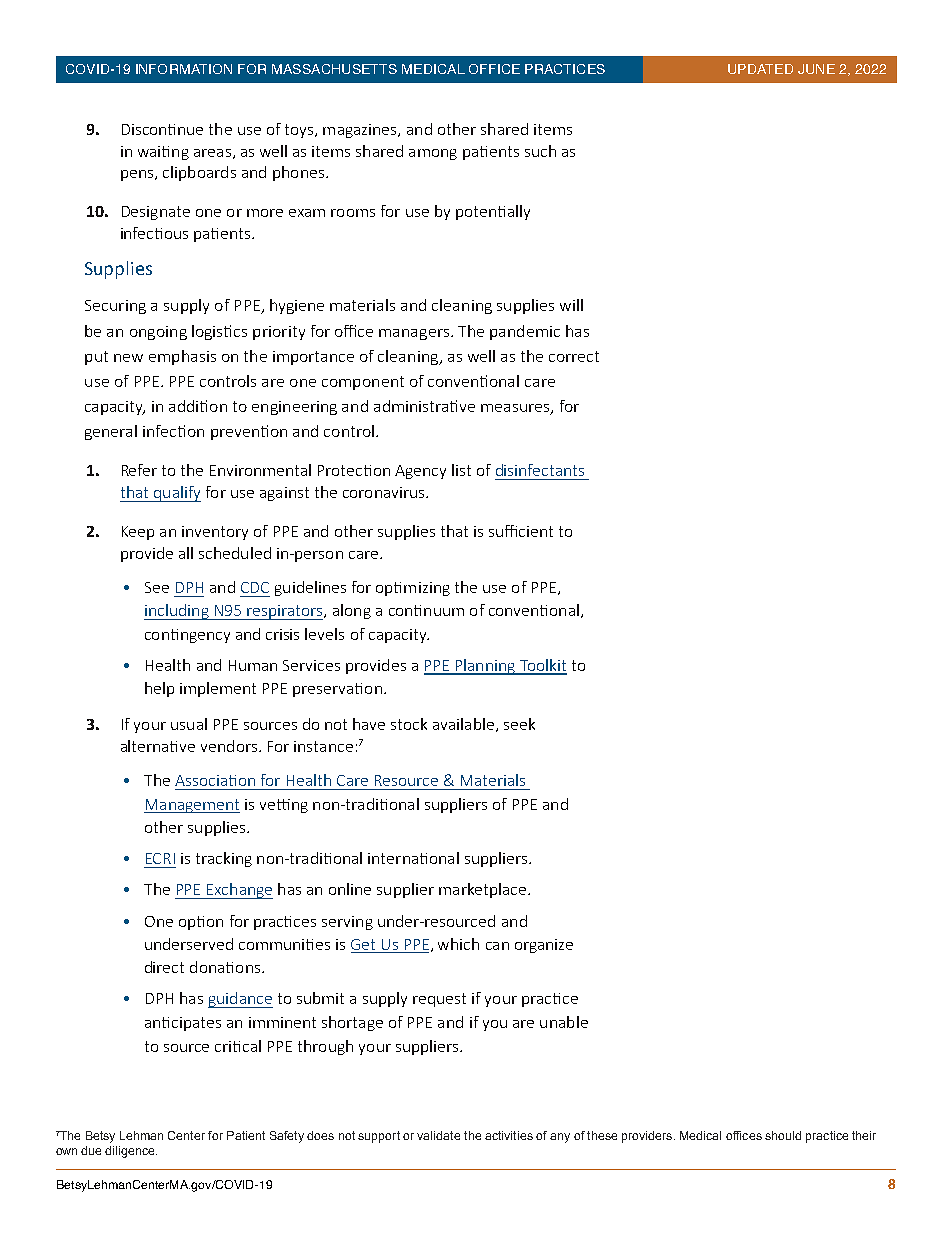  I want to click on Discontinue, so click(162, 129).
